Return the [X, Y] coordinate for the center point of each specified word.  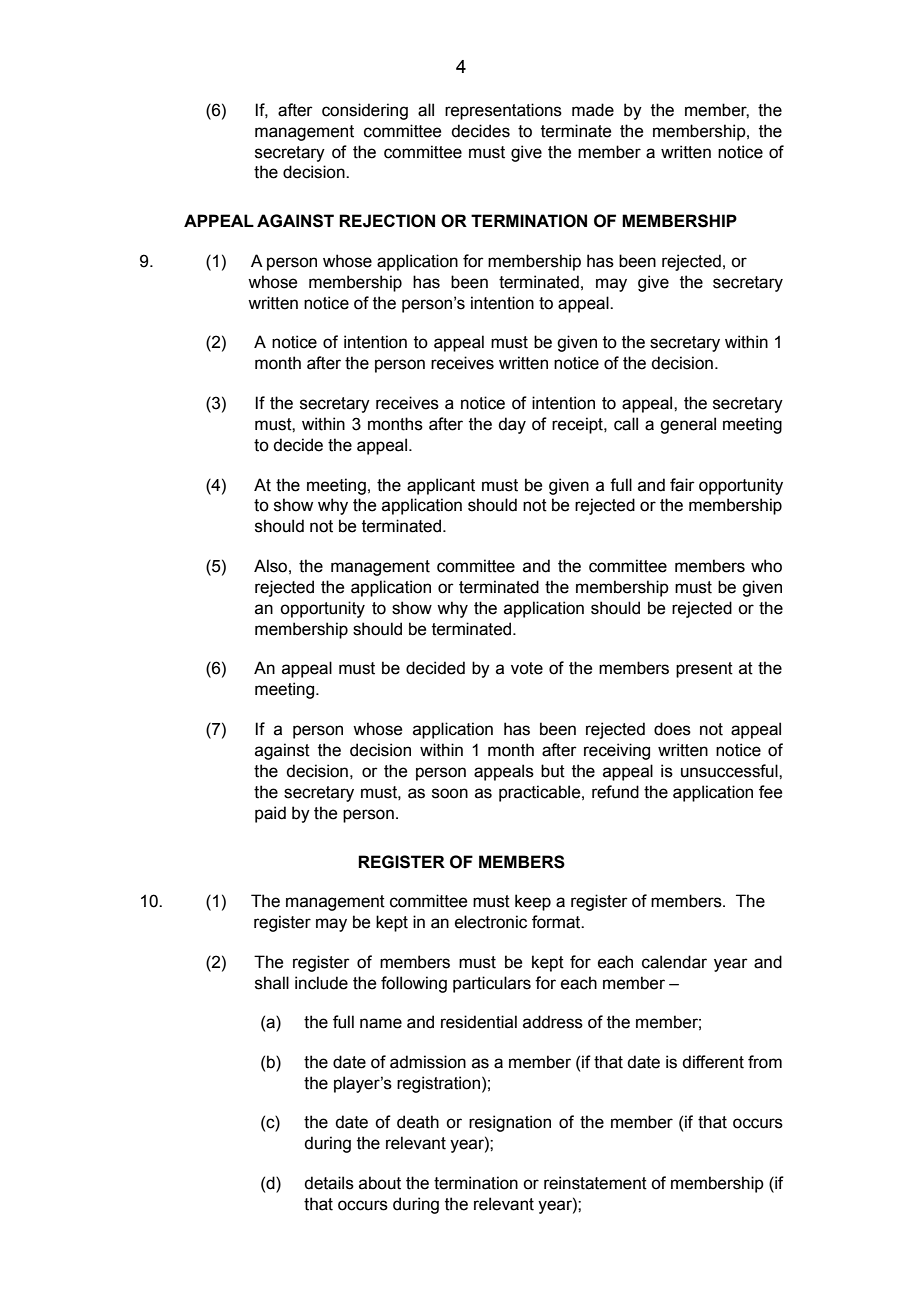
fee [770, 792]
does [672, 729]
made [593, 110]
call [626, 424]
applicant [441, 486]
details [329, 1183]
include [321, 983]
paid [270, 814]
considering [365, 111]
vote [527, 668]
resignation [510, 1123]
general [688, 425]
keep [533, 902]
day [512, 425]
